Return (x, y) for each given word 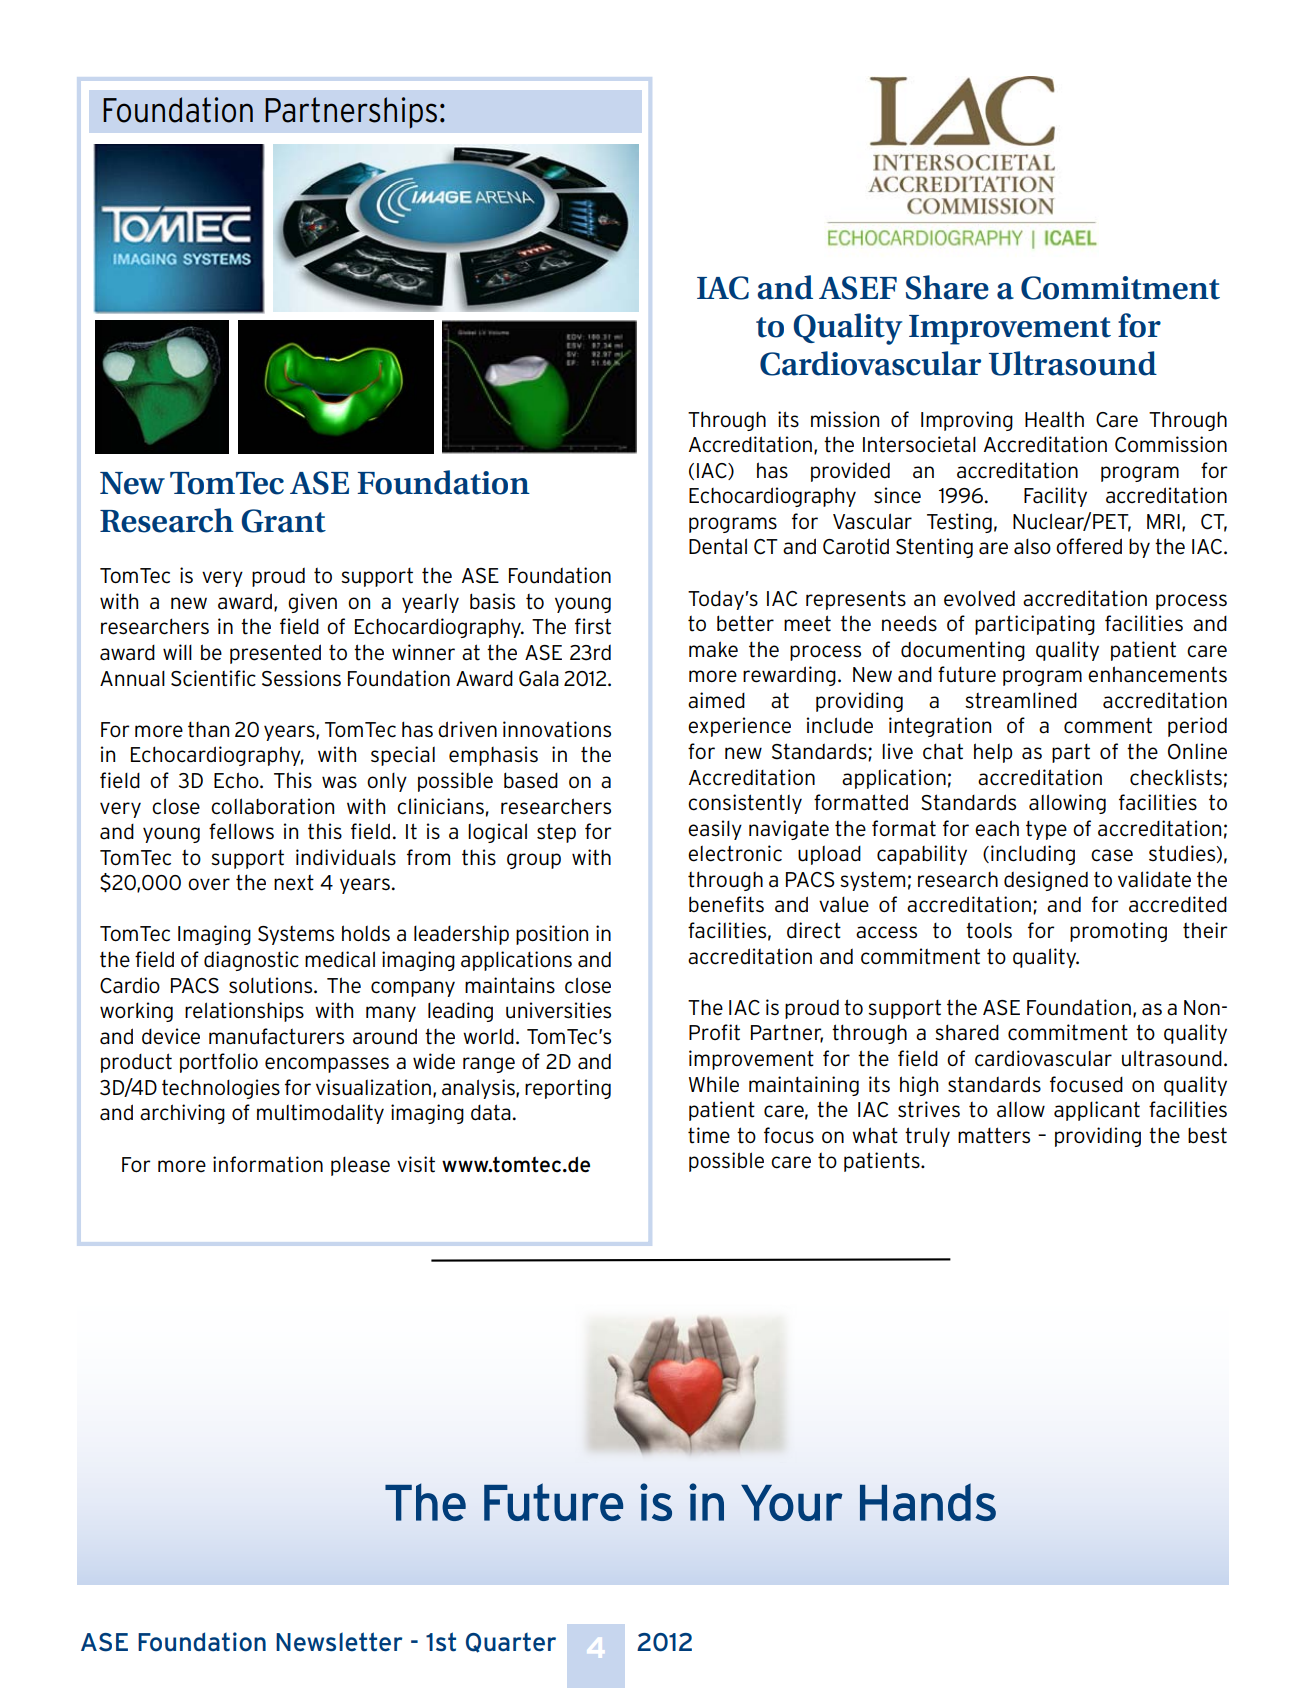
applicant (1097, 1111)
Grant (283, 521)
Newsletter (339, 1642)
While (714, 1084)
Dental (718, 546)
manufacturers (276, 1036)
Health (1054, 419)
